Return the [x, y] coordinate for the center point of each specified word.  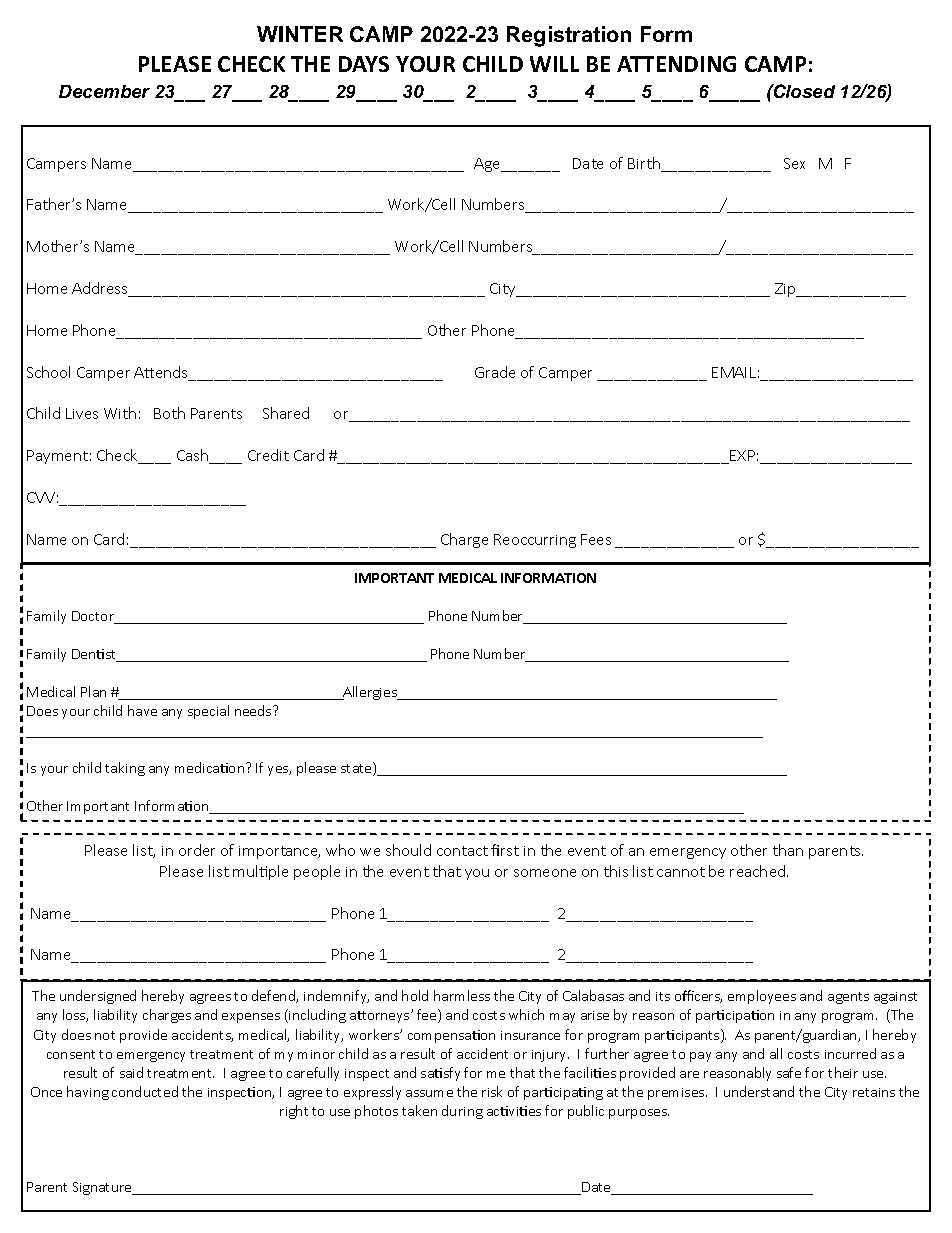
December [104, 91]
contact [462, 851]
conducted [145, 1091]
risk [492, 1091]
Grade [495, 372]
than [788, 850]
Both [169, 413]
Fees [596, 539]
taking [125, 769]
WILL [554, 64]
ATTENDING [676, 64]
